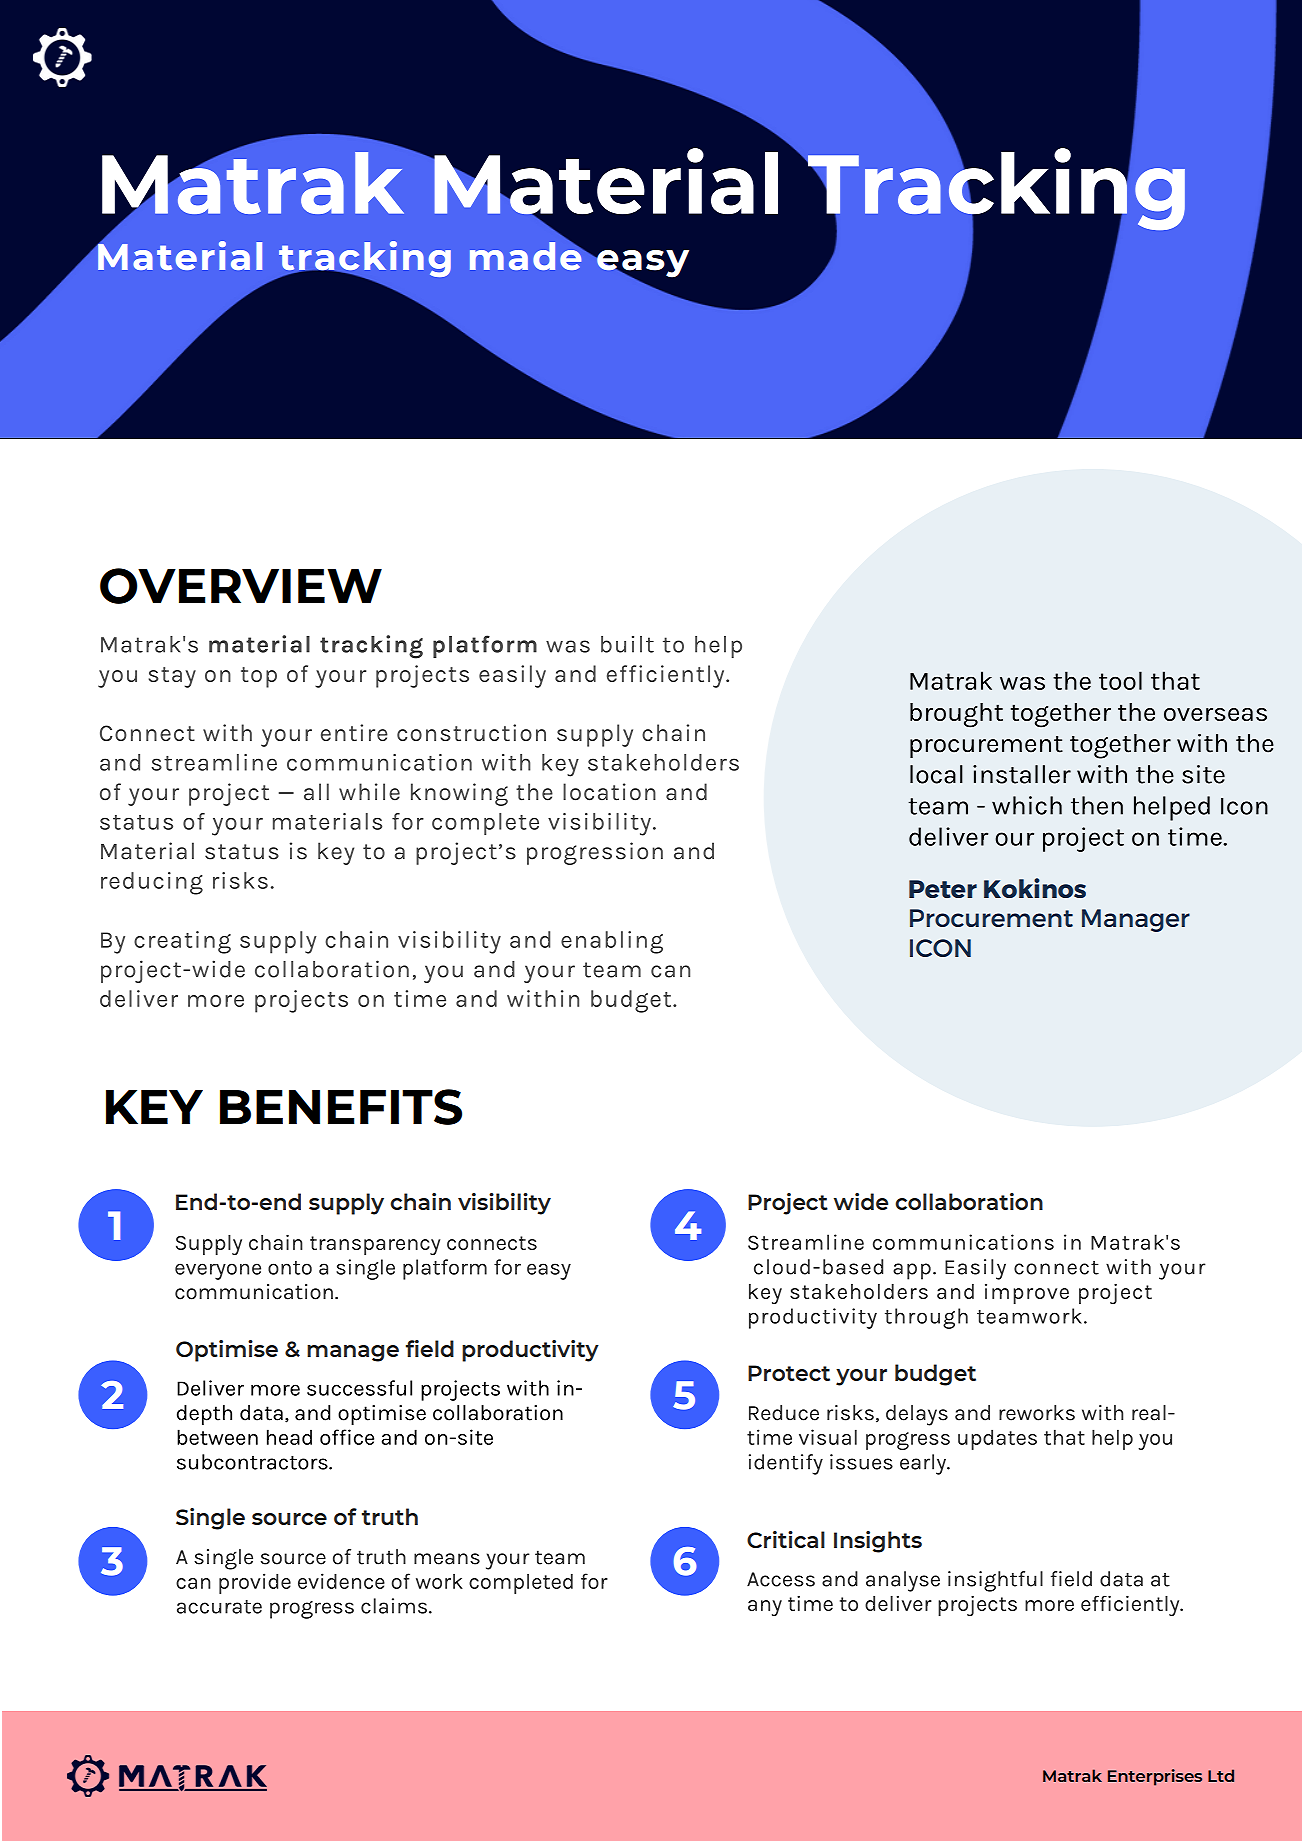 The height and width of the screenshot is (1841, 1302). I want to click on Protect, so click(789, 1373).
